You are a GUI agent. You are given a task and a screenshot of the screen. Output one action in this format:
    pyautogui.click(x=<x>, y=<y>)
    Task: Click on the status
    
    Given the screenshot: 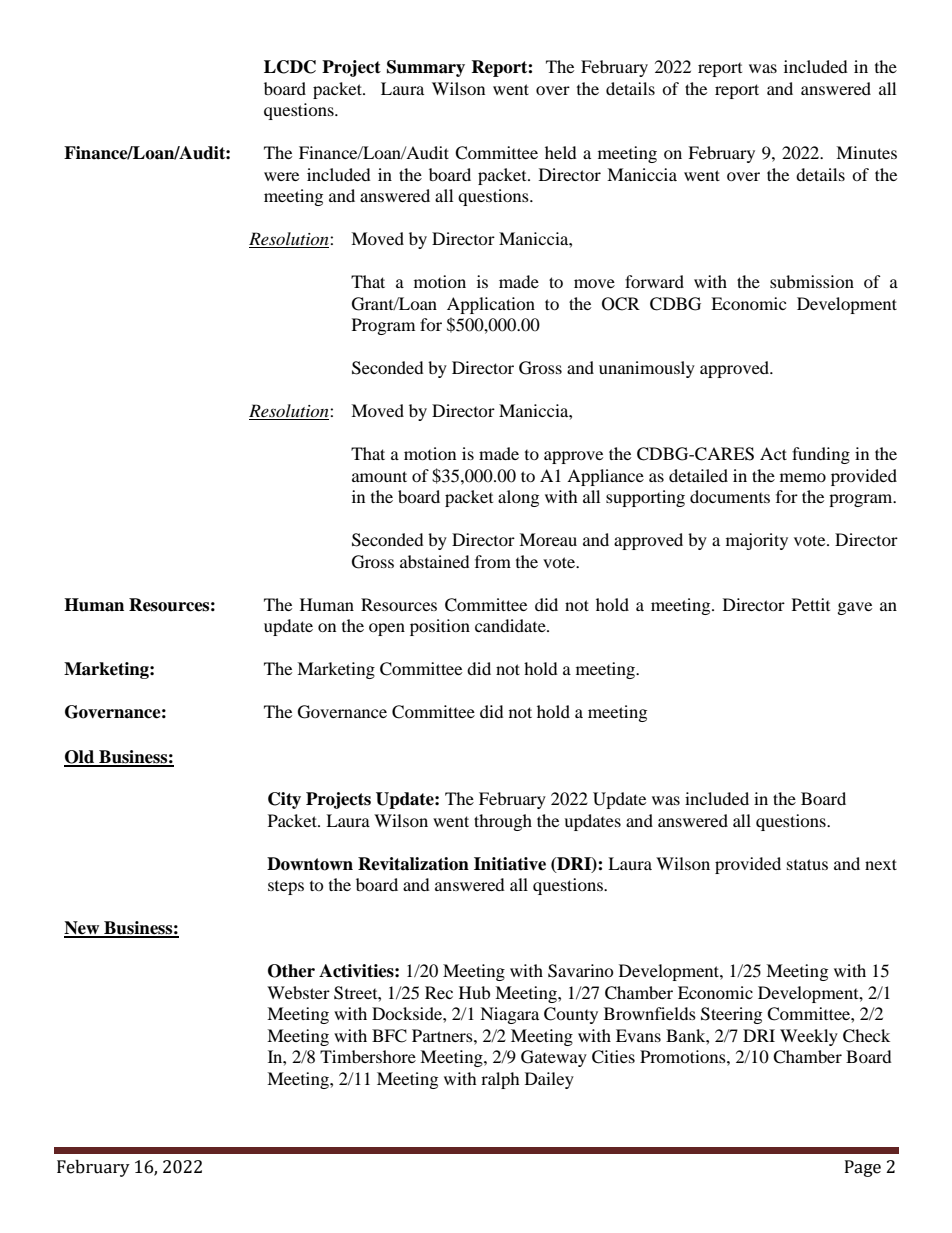 What is the action you would take?
    pyautogui.click(x=807, y=864)
